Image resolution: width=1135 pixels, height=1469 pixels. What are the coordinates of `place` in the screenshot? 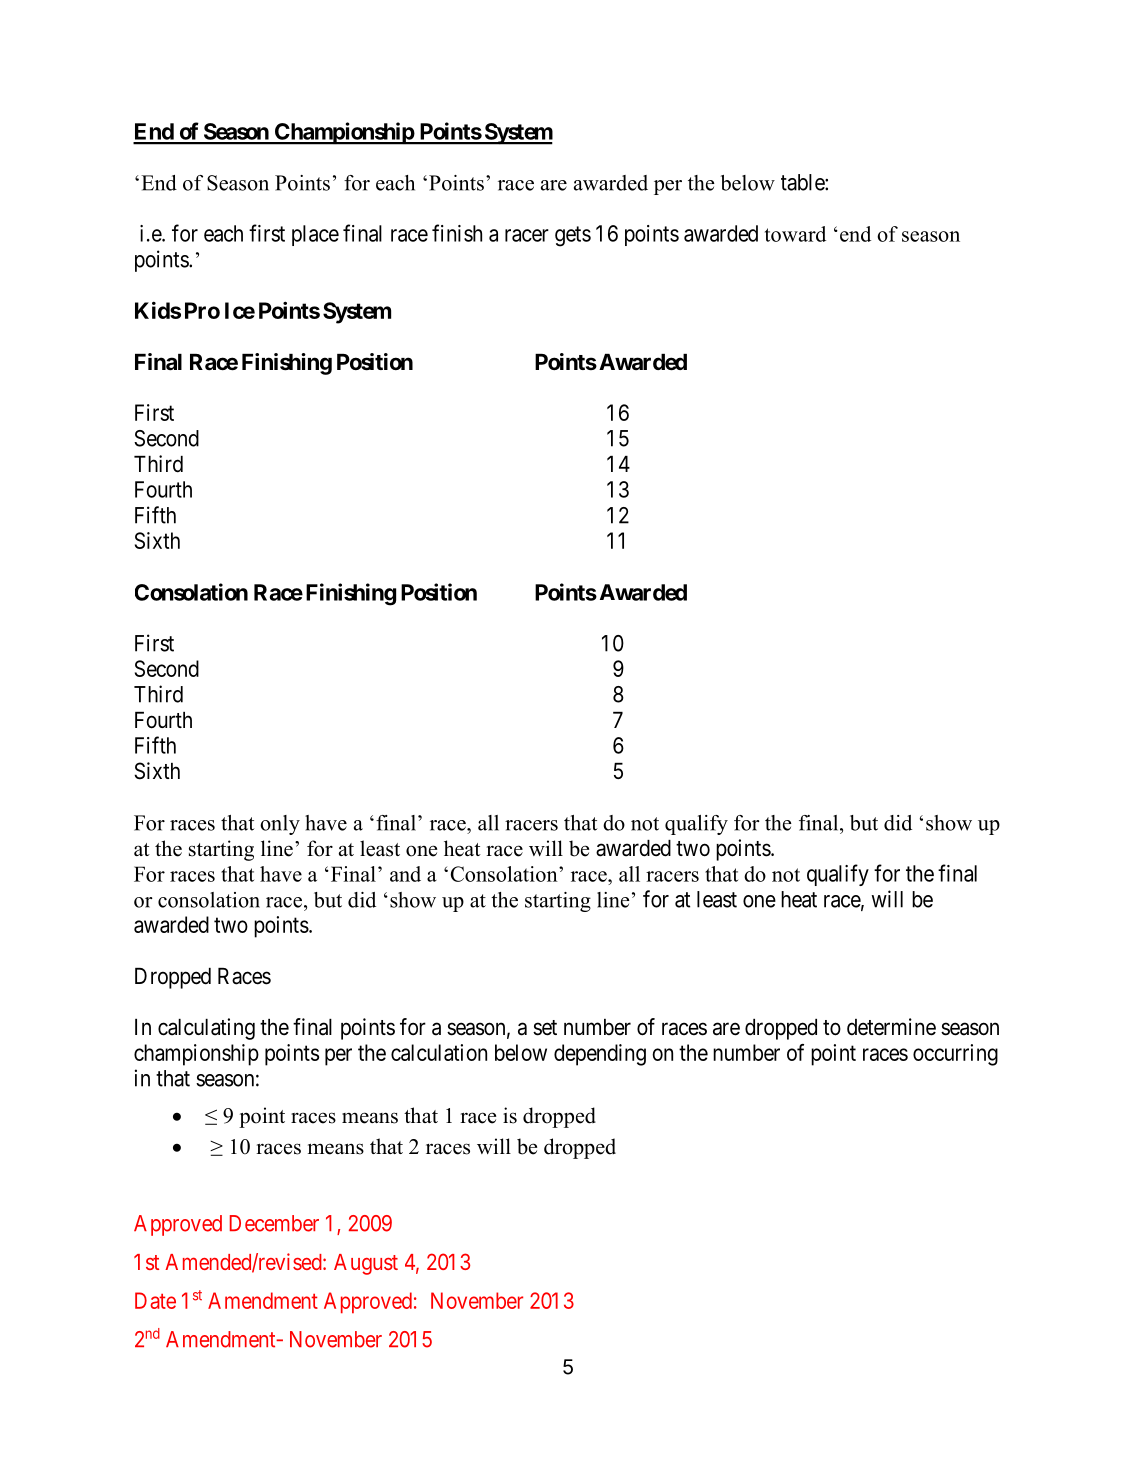 It's located at (315, 235).
